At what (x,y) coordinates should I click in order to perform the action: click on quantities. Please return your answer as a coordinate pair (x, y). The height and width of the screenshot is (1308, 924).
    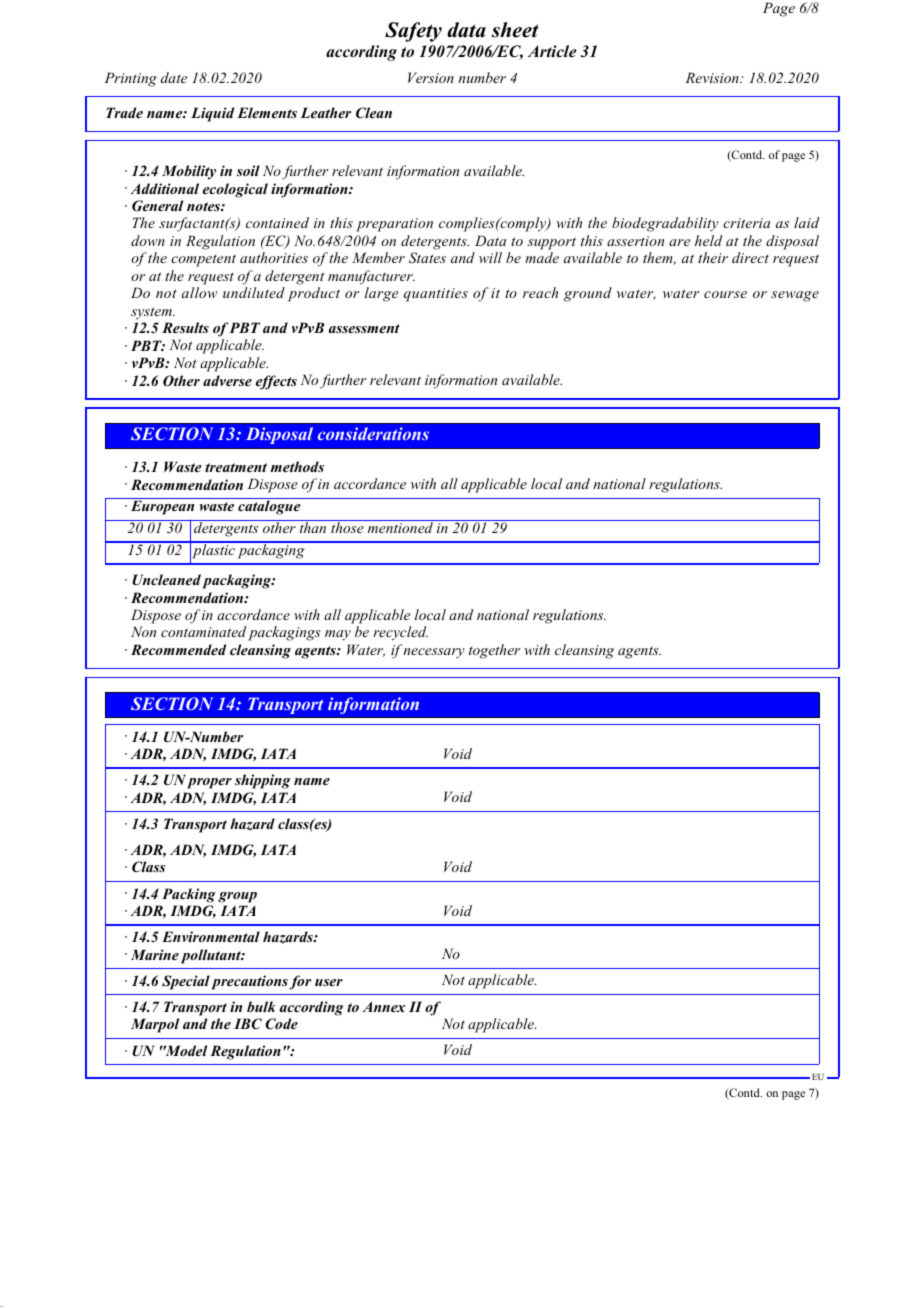
    Looking at the image, I should click on (436, 295).
